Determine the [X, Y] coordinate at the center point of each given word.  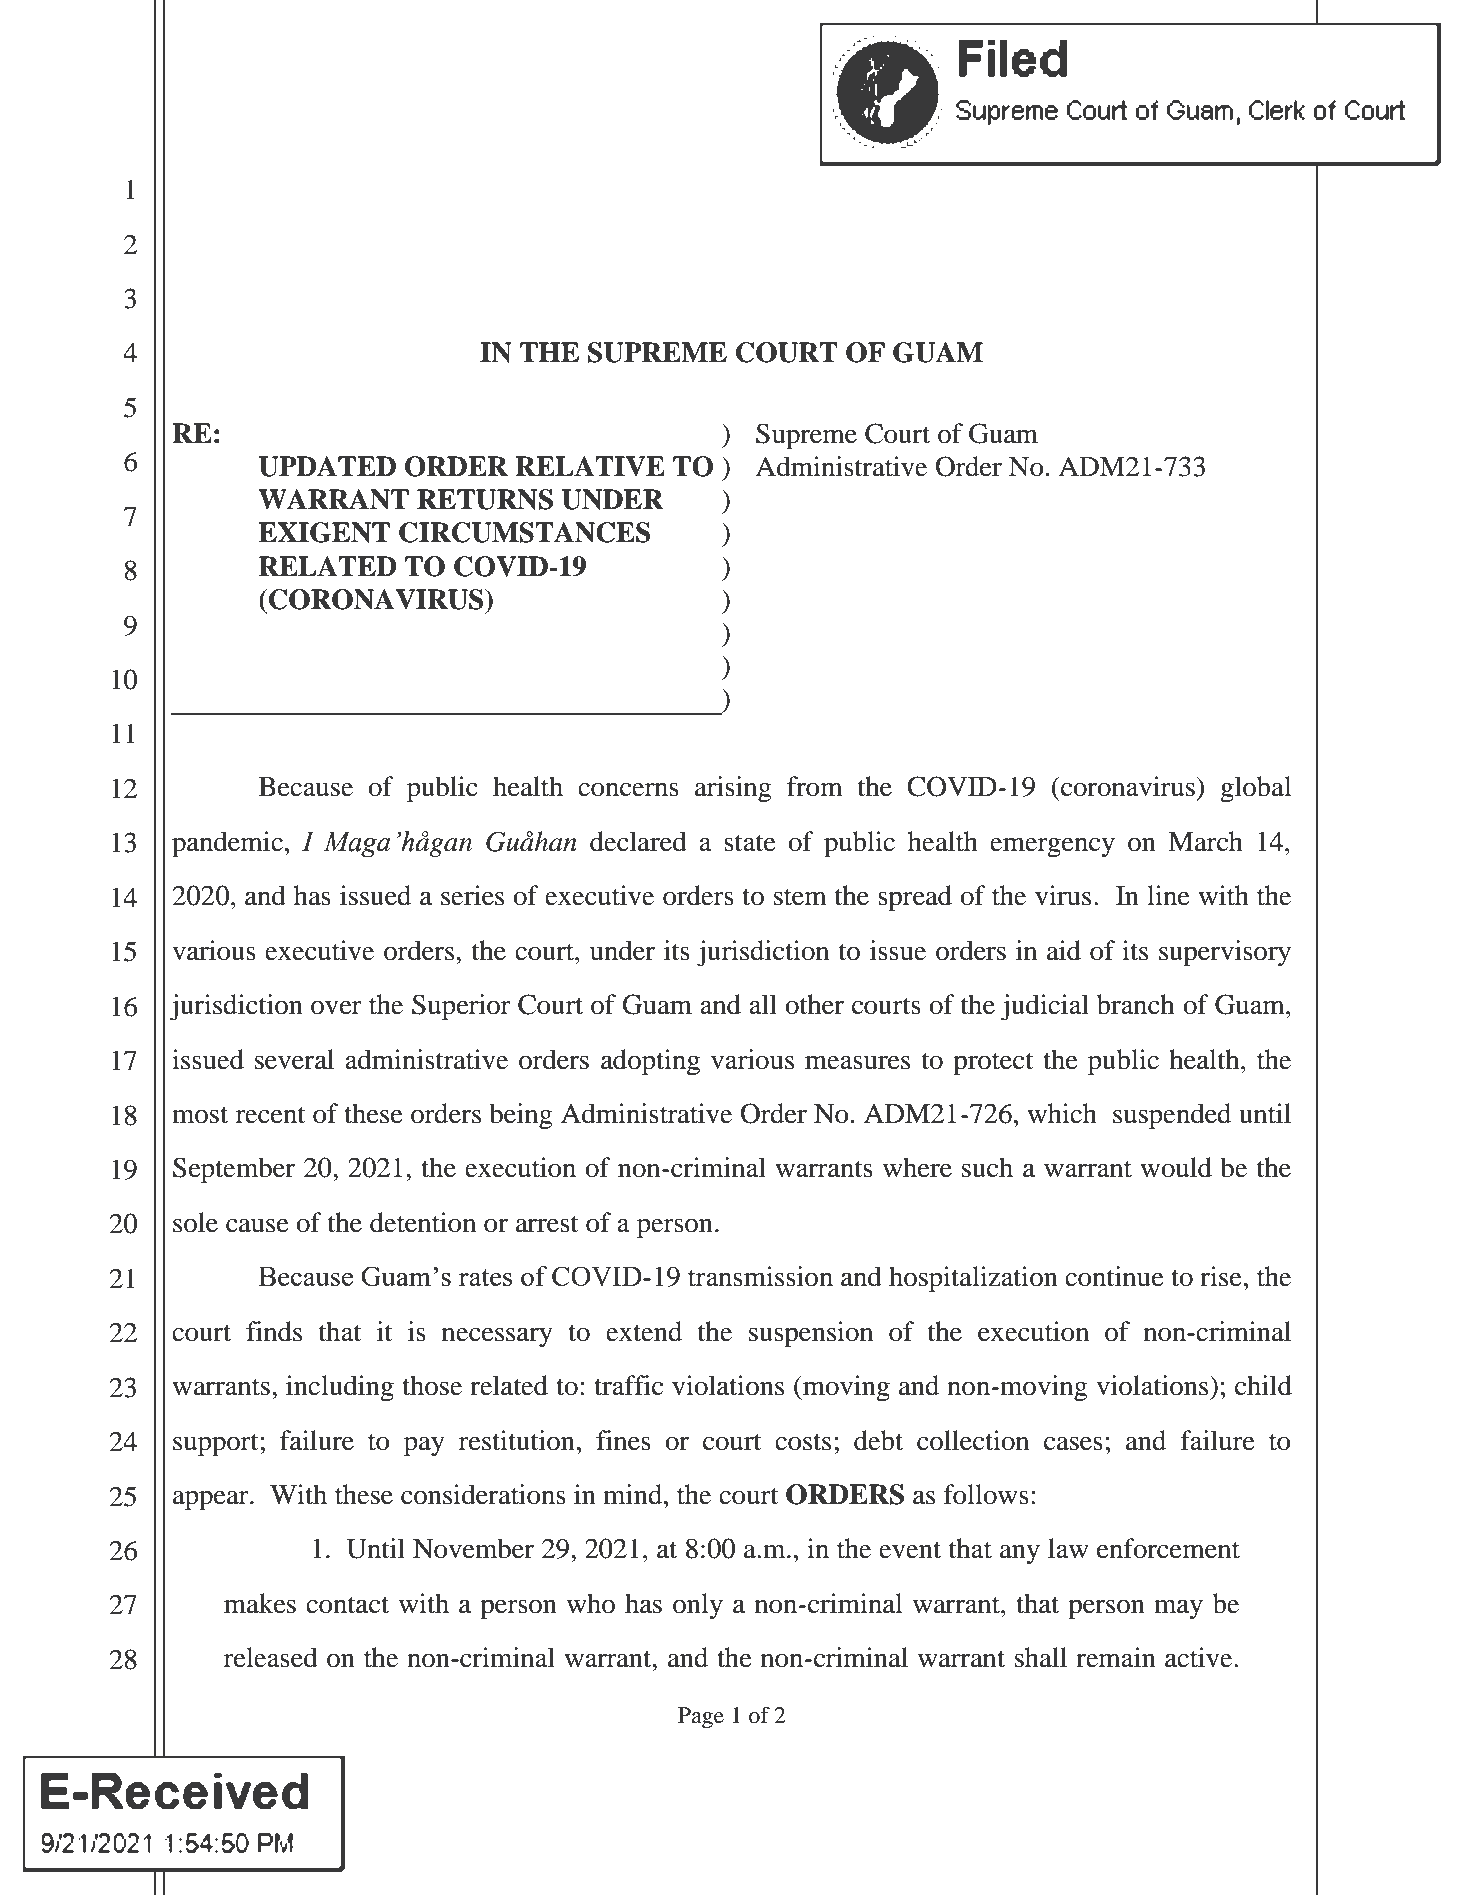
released [271, 1657]
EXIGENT [324, 532]
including [340, 1388]
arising [733, 789]
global [1256, 789]
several [294, 1059]
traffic [628, 1385]
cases [1073, 1443]
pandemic [227, 844]
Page [701, 1718]
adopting [650, 1062]
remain [1116, 1657]
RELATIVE [590, 466]
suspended [1172, 1116]
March [1205, 841]
